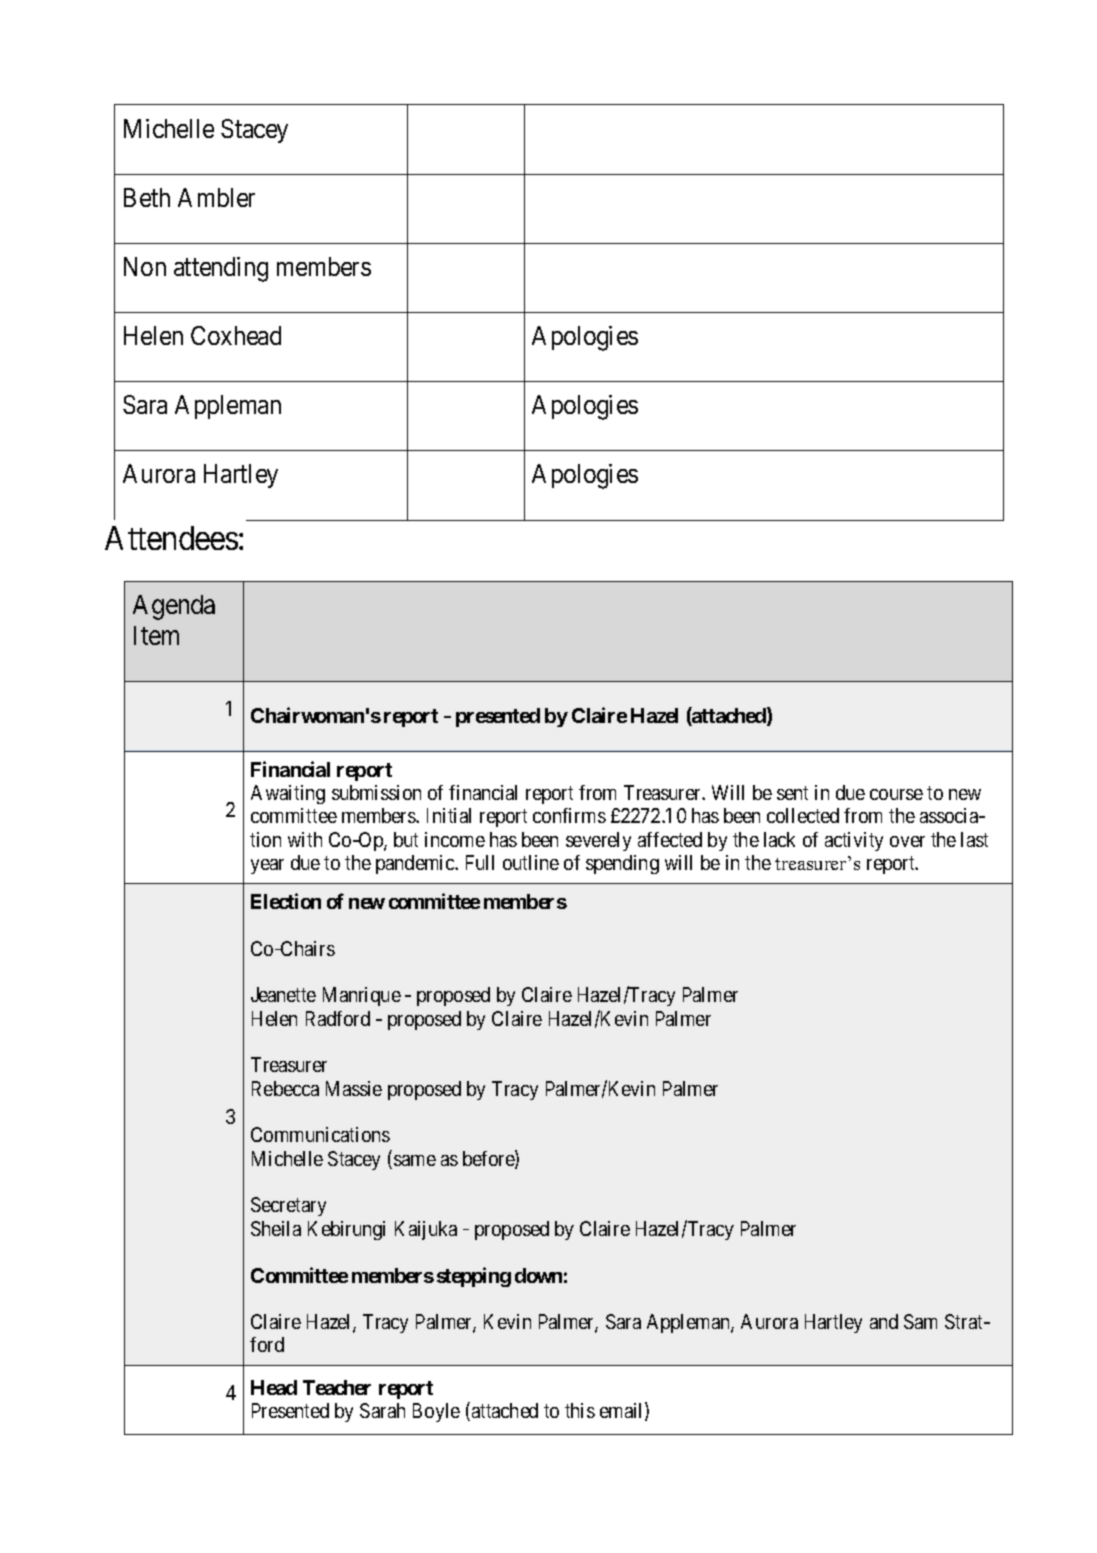 This image has width=1097, height=1553. Describe the element at coordinates (337, 1387) in the image. I see `Teacher` at that location.
